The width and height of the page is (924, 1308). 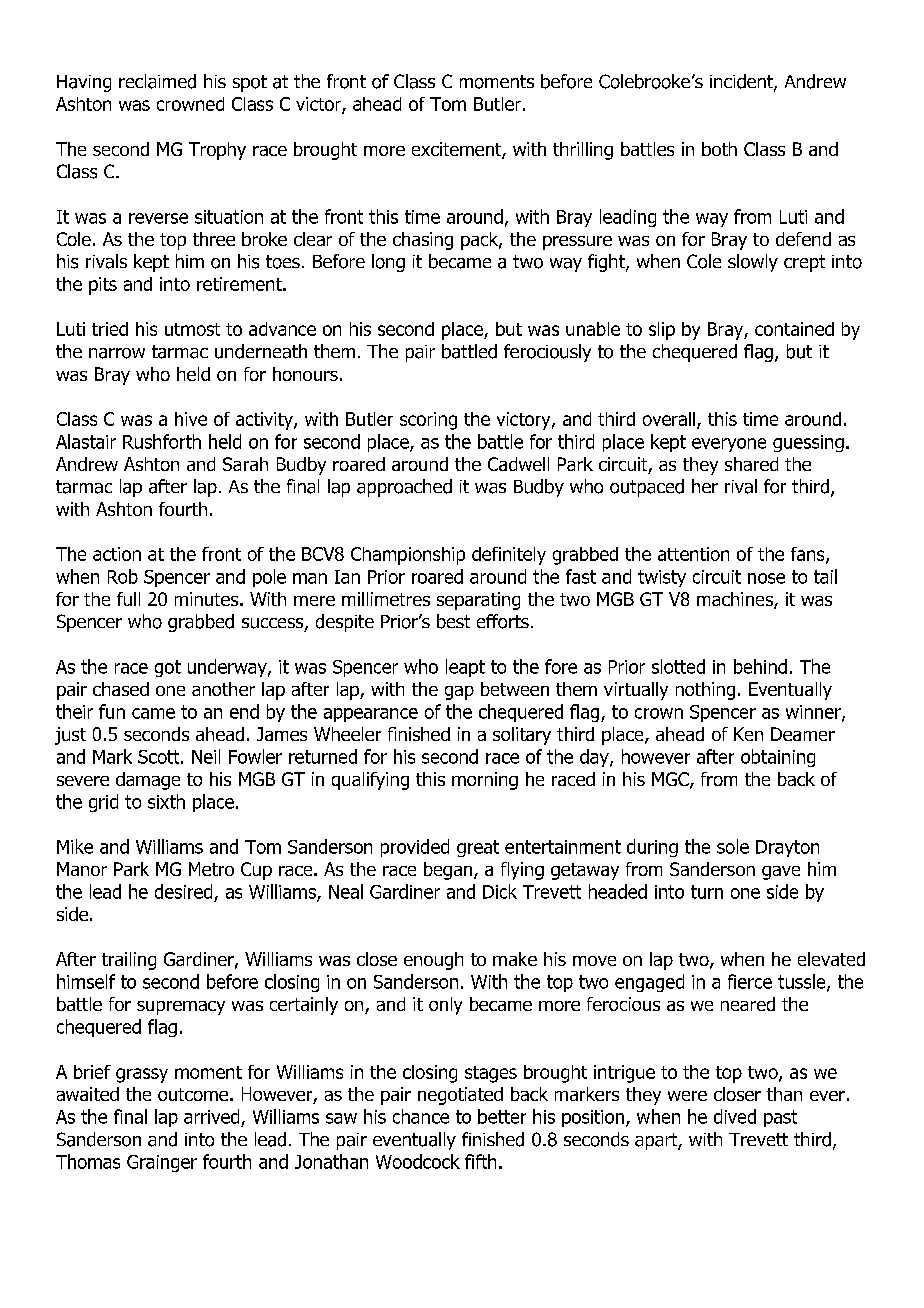 I want to click on both, so click(x=719, y=149).
